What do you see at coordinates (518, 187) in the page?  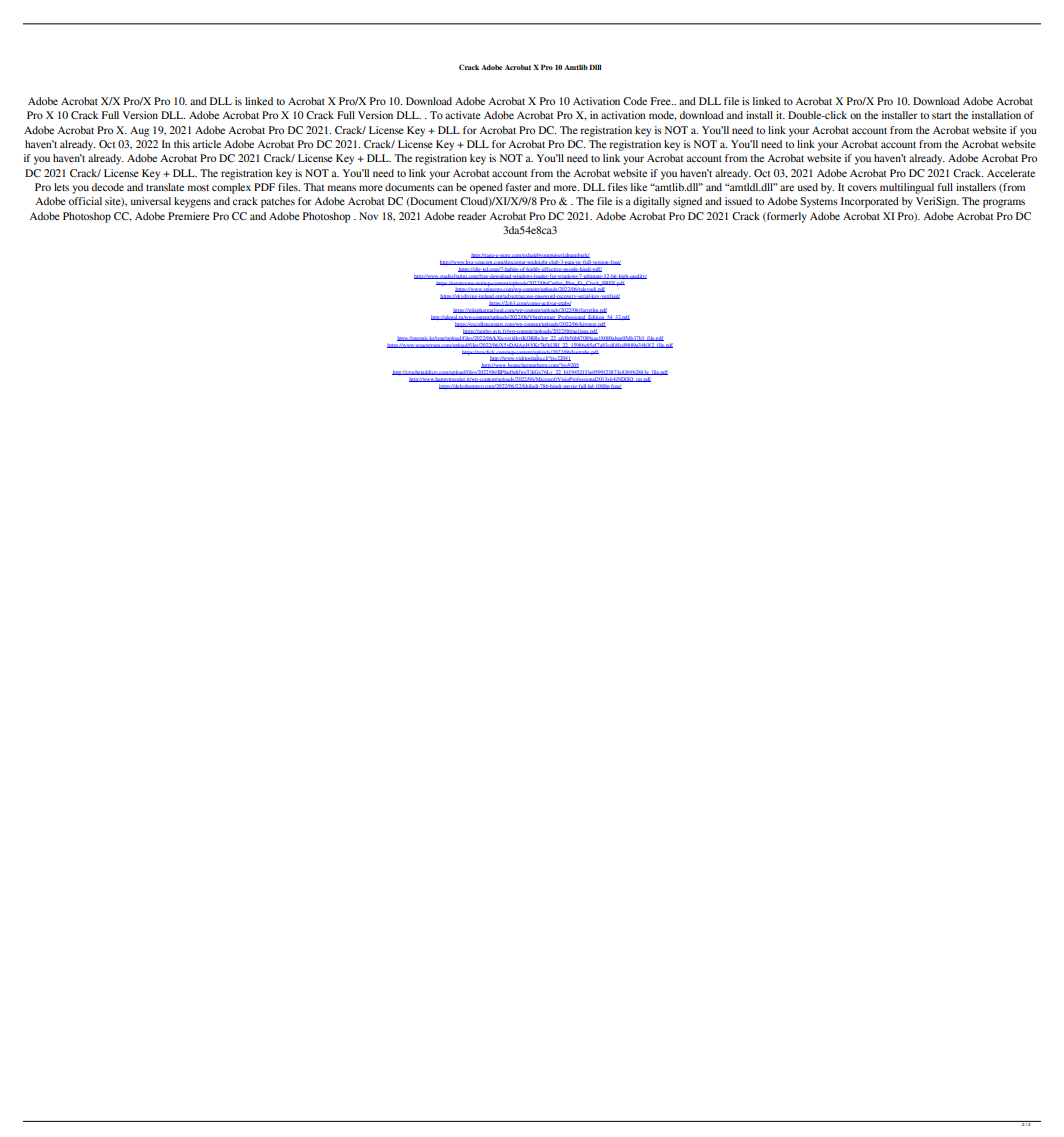 I see `faster` at bounding box center [518, 187].
